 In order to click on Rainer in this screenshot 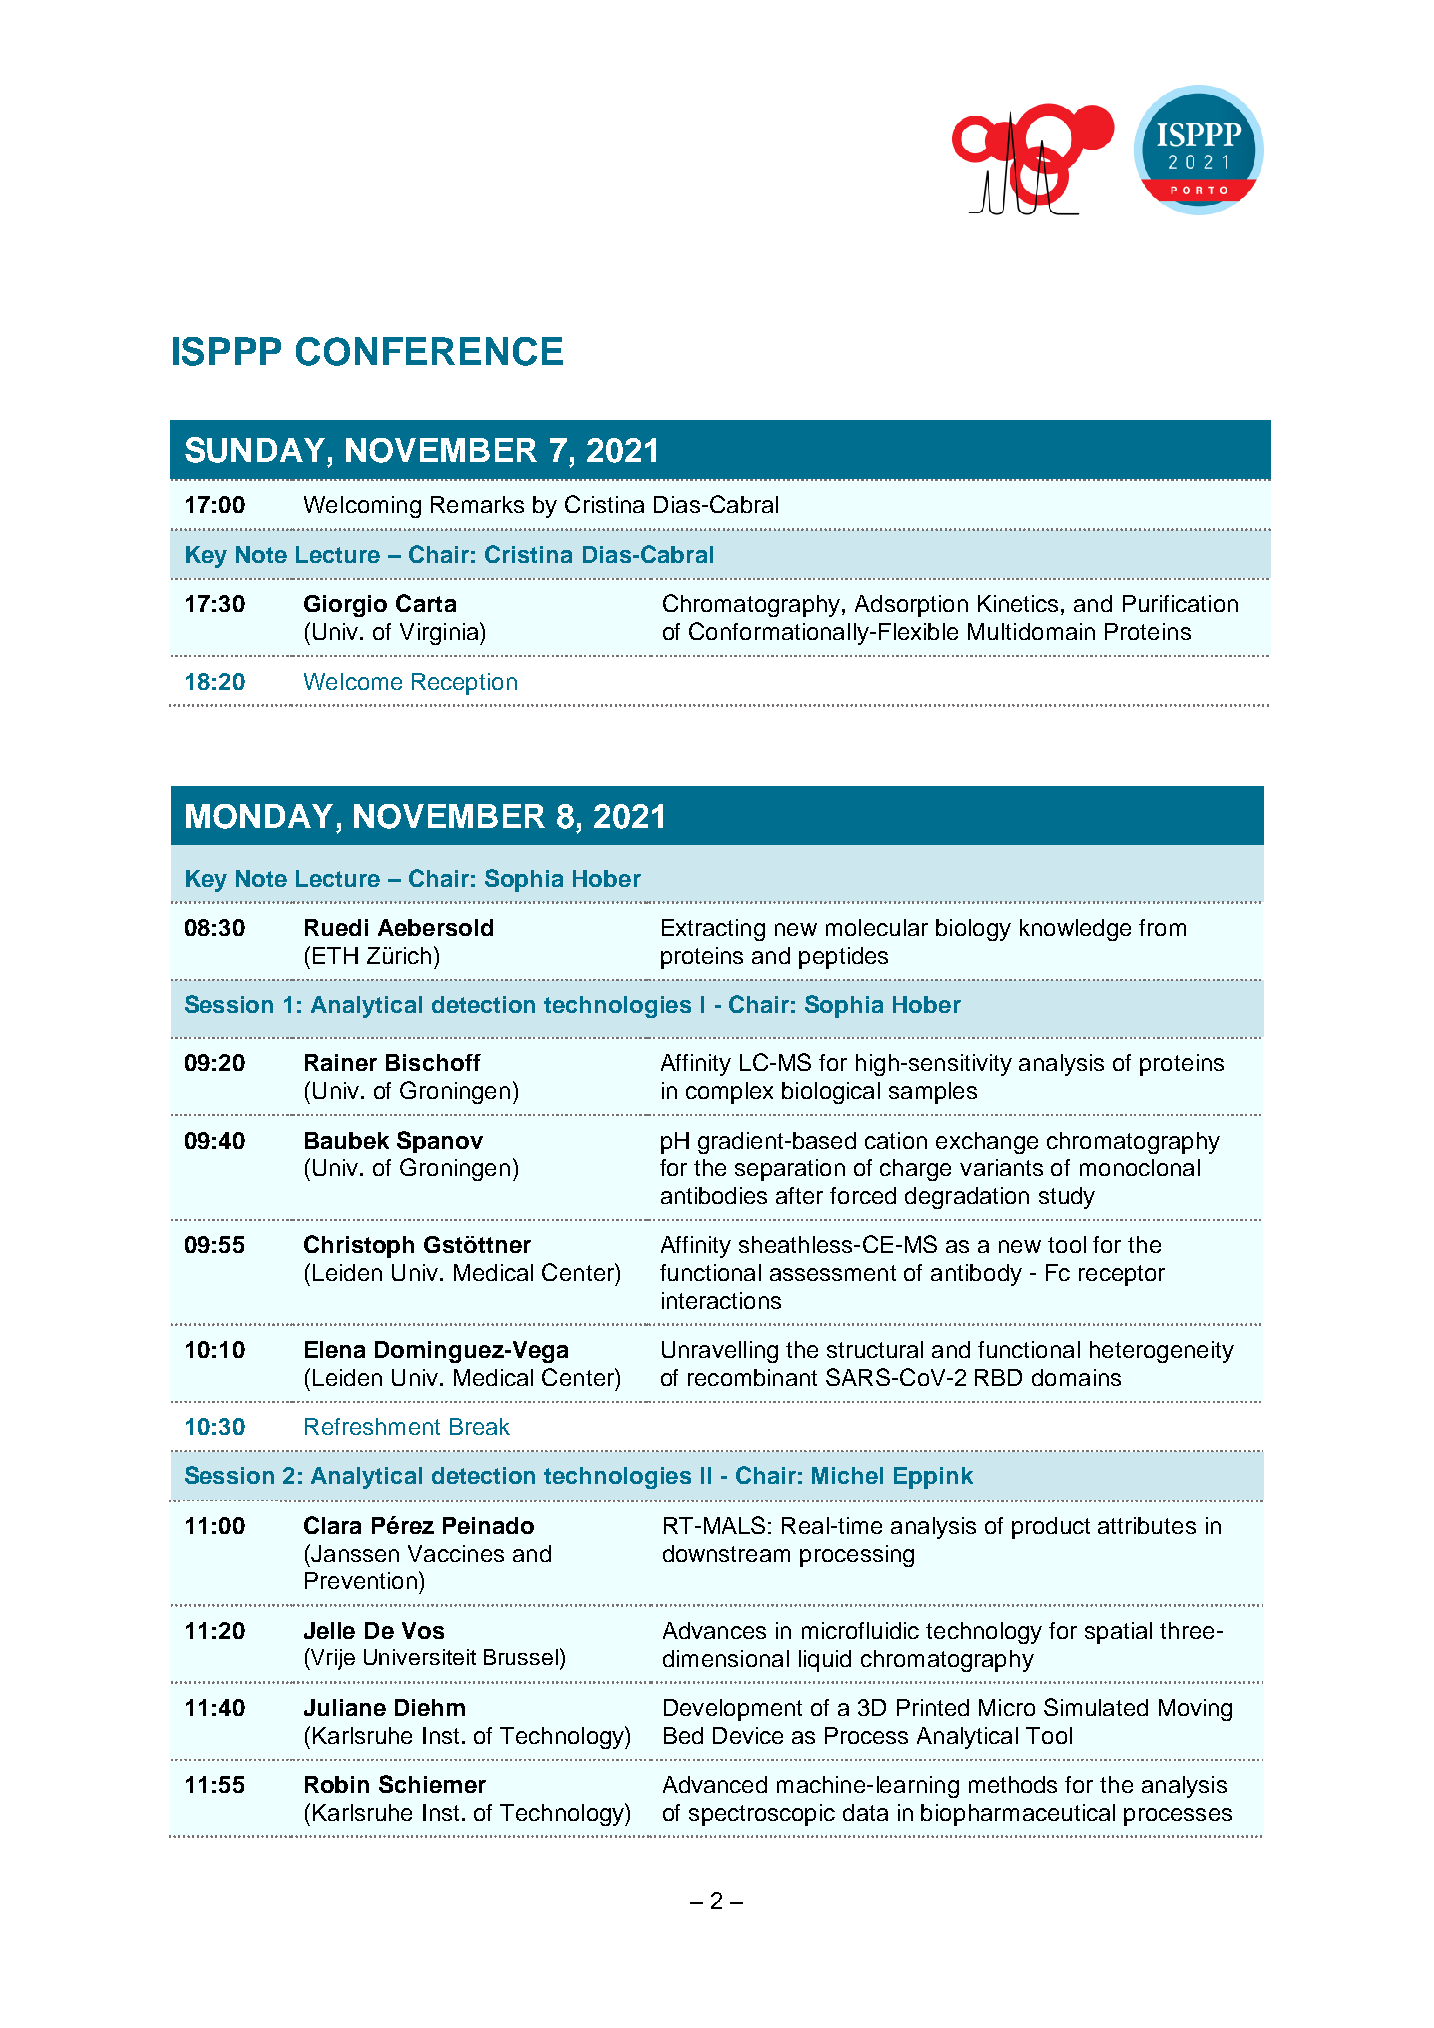, I will do `click(341, 1062)`.
